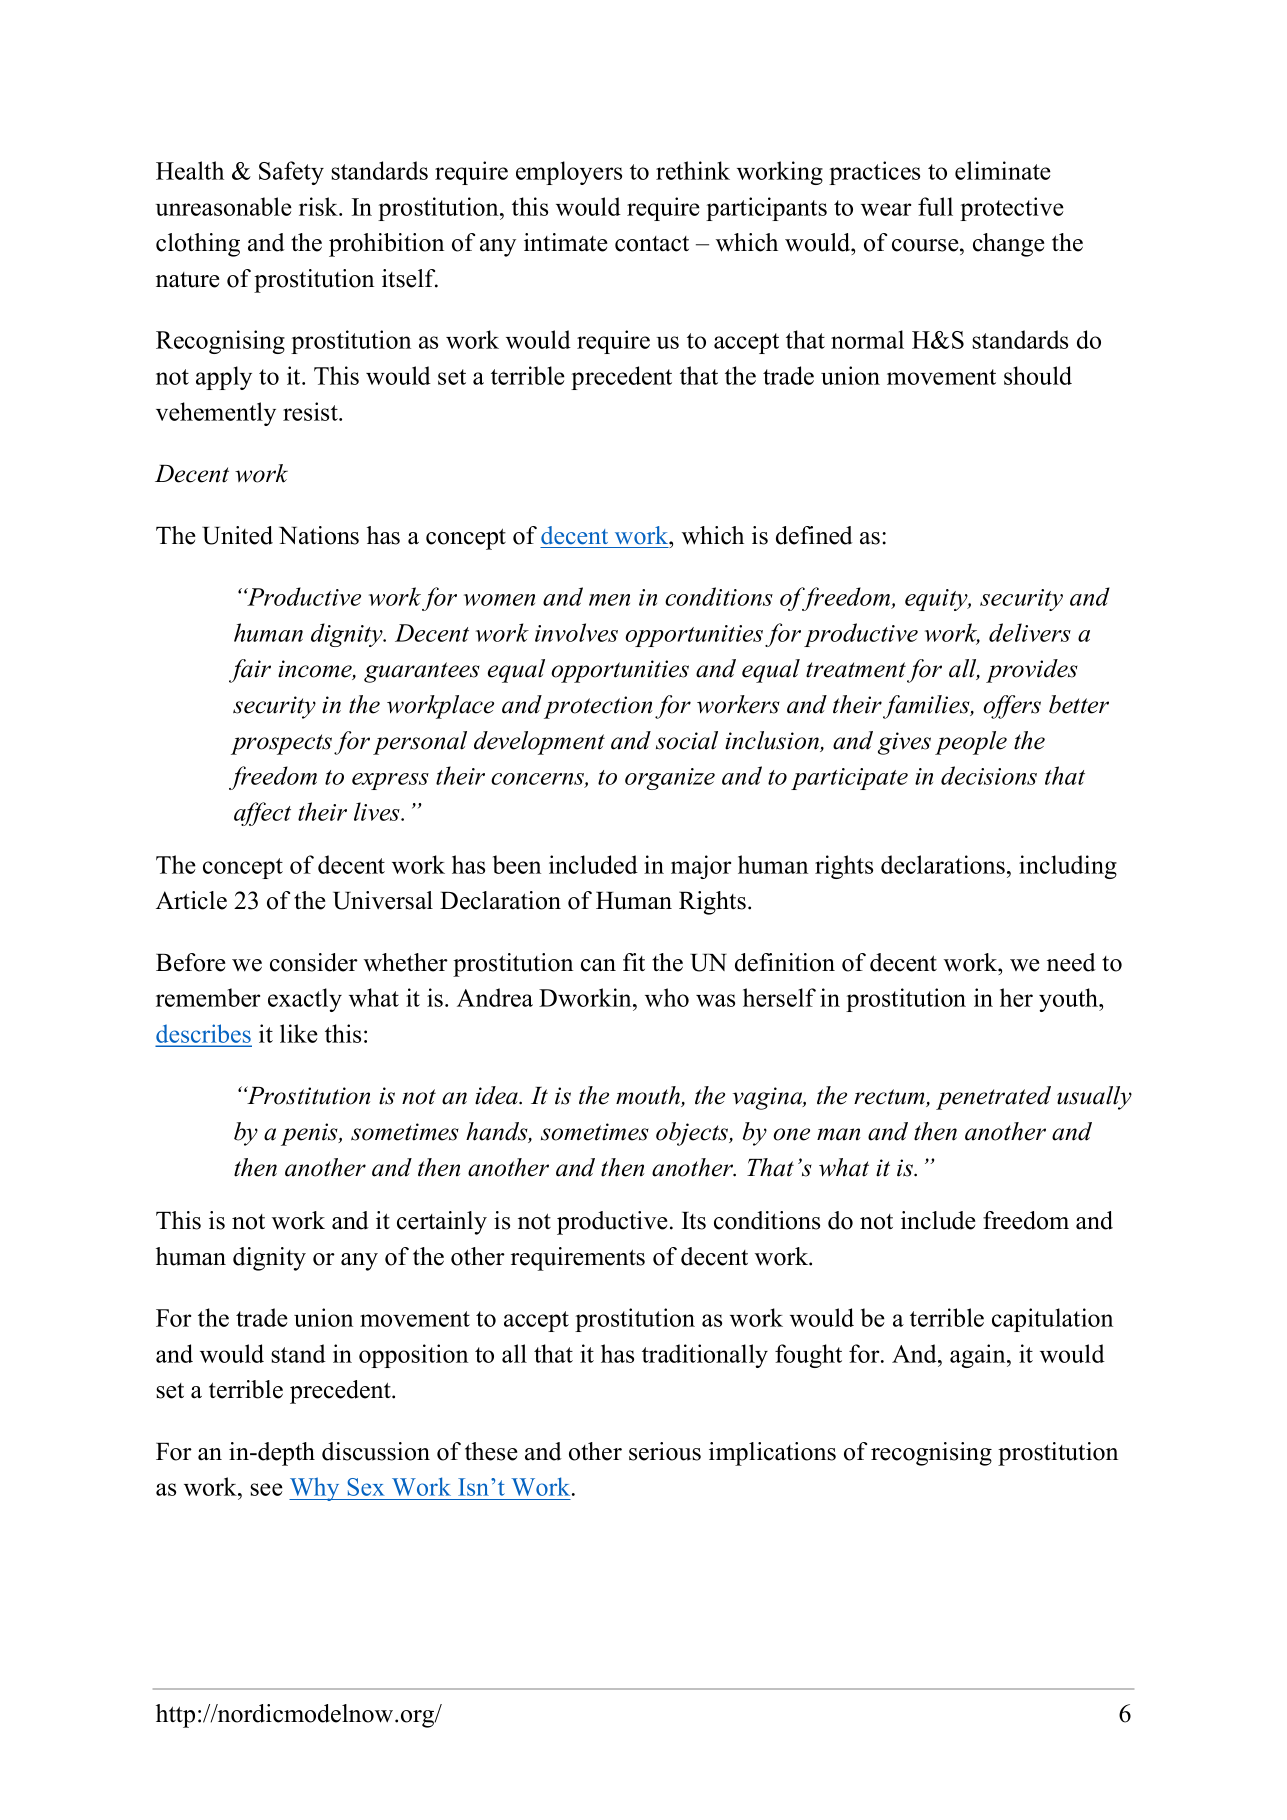 The height and width of the screenshot is (1820, 1287). What do you see at coordinates (993, 1098) in the screenshot?
I see `penetrated` at bounding box center [993, 1098].
